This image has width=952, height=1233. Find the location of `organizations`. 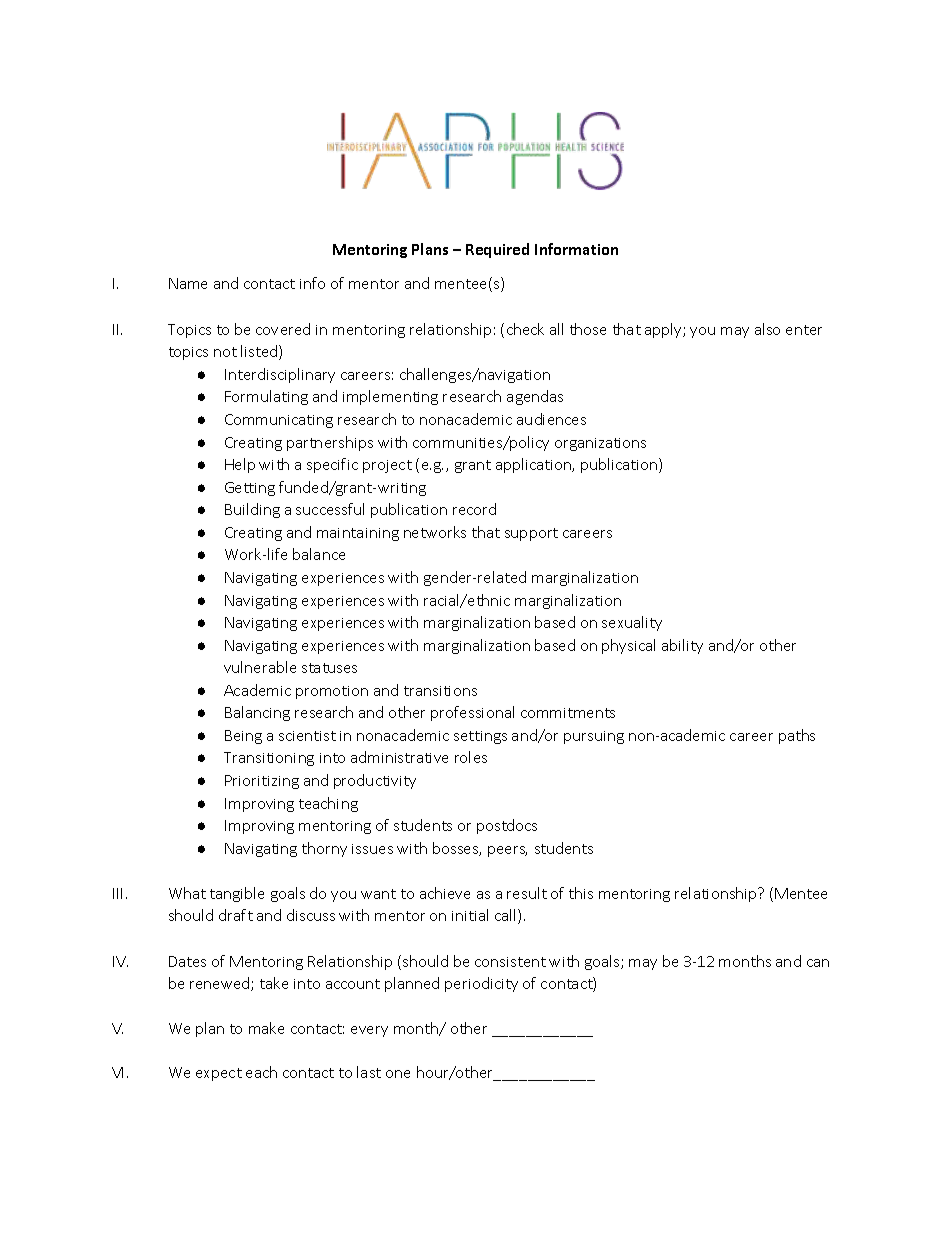

organizations is located at coordinates (600, 444).
